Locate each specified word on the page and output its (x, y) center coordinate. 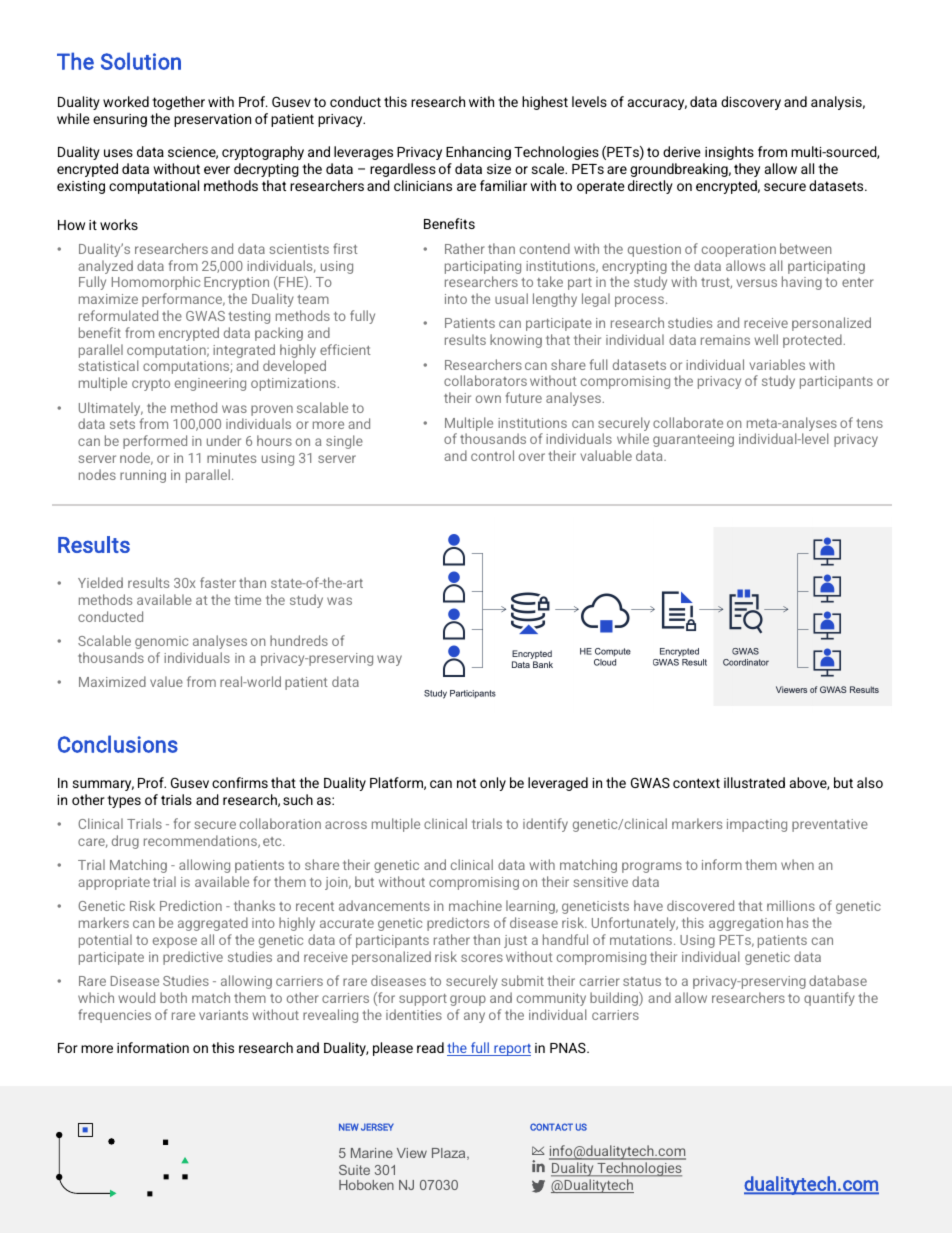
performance (183, 300)
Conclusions (118, 744)
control (492, 455)
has (797, 922)
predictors (458, 924)
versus (756, 283)
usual (511, 298)
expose (175, 942)
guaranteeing (693, 440)
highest (545, 103)
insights (729, 153)
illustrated (754, 782)
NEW (349, 1127)
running (143, 476)
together (178, 103)
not (466, 783)
